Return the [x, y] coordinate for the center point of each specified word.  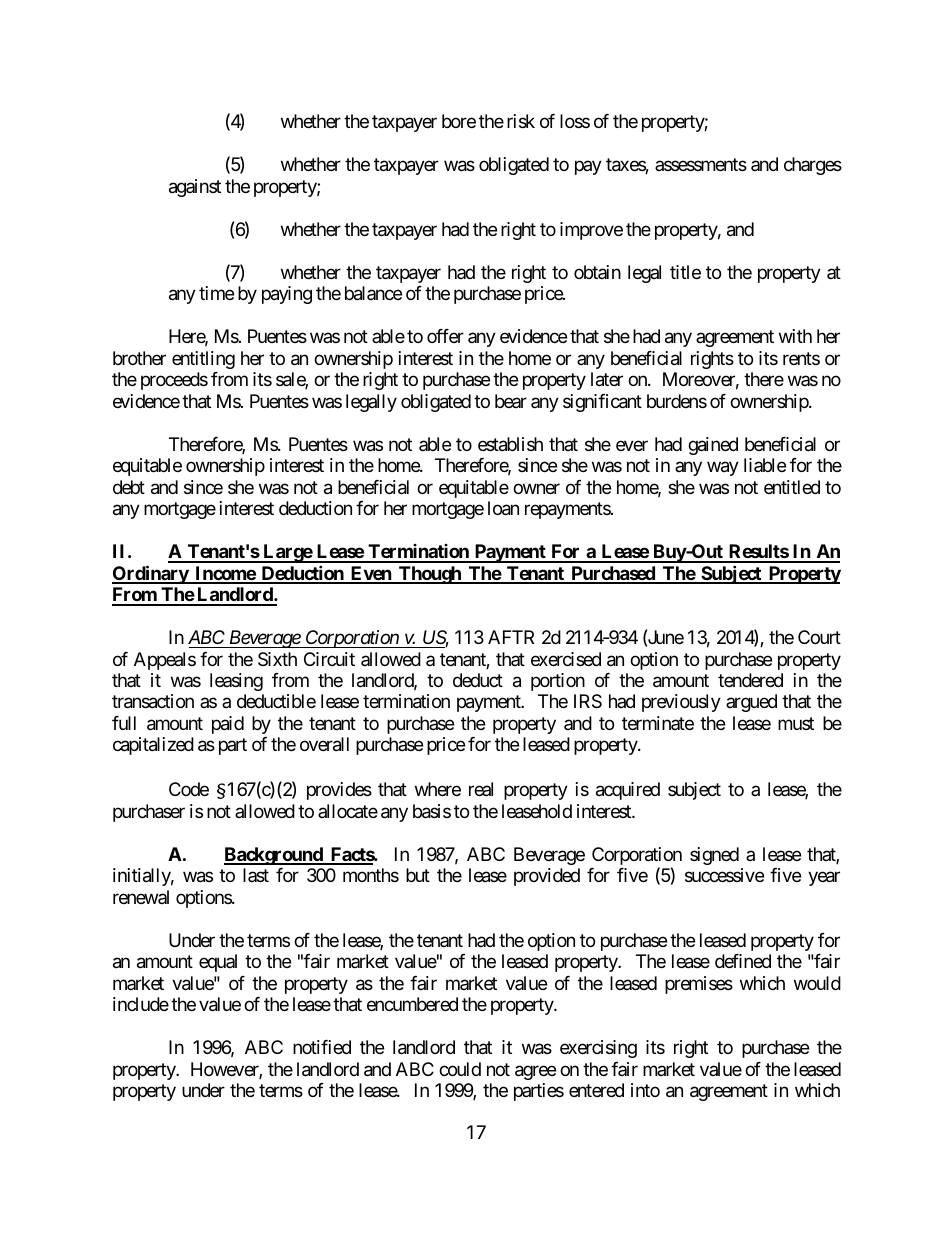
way [723, 469]
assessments [701, 165]
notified [322, 1047]
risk [521, 121]
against [195, 188]
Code [189, 789]
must [796, 723]
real [481, 789]
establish [510, 444]
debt [129, 487]
